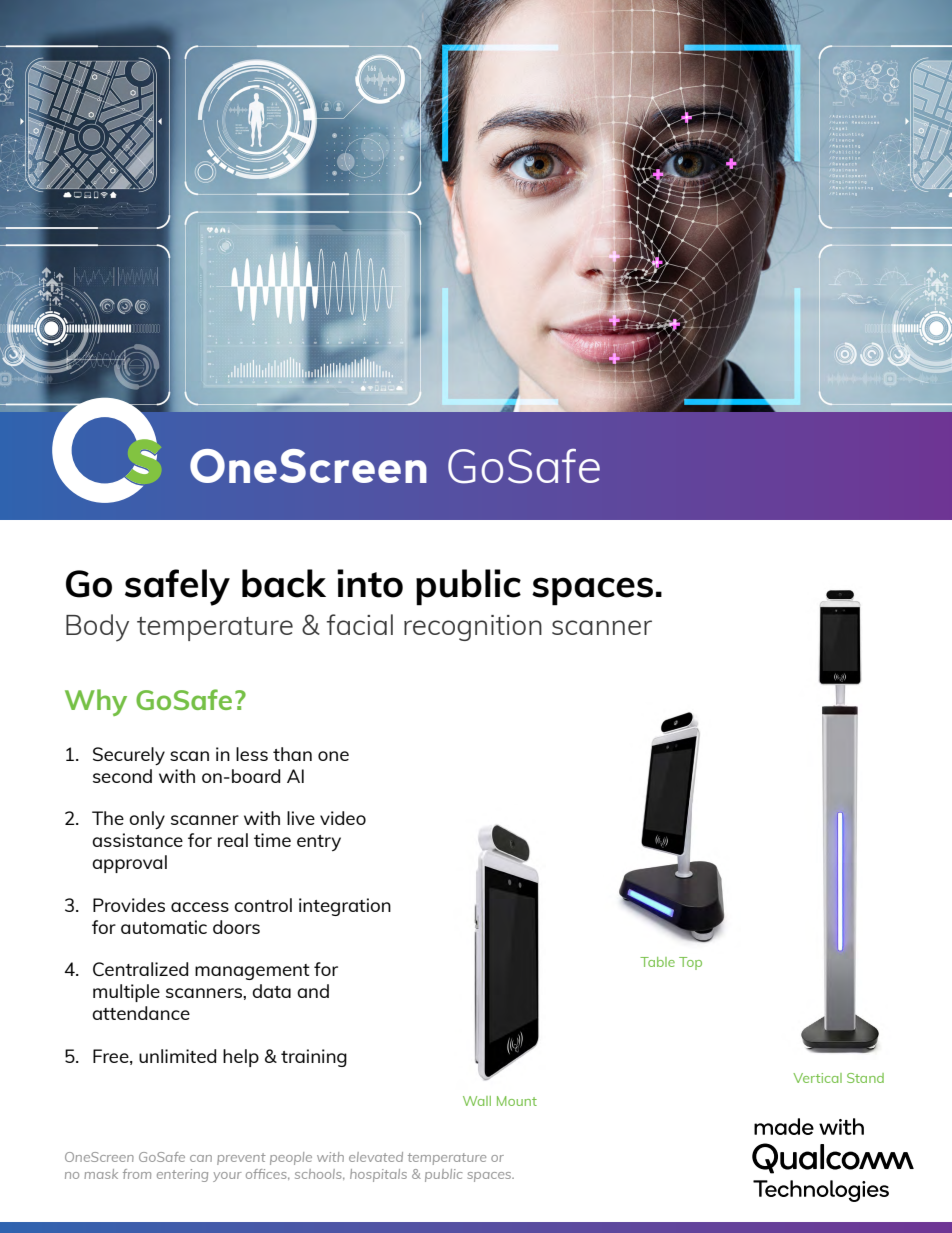  I want to click on Centralized, so click(140, 969).
